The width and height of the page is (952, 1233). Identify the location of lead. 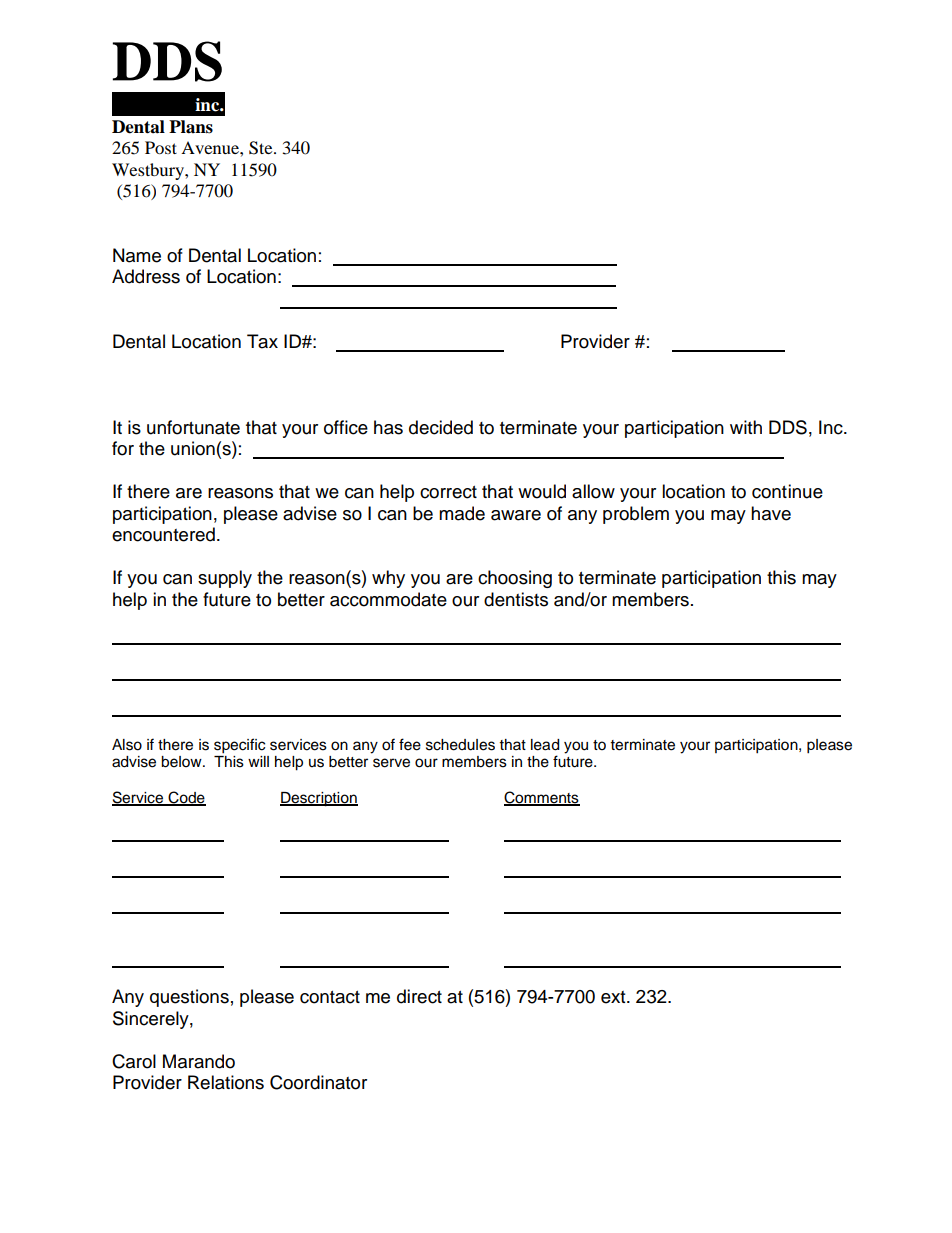
(545, 745).
